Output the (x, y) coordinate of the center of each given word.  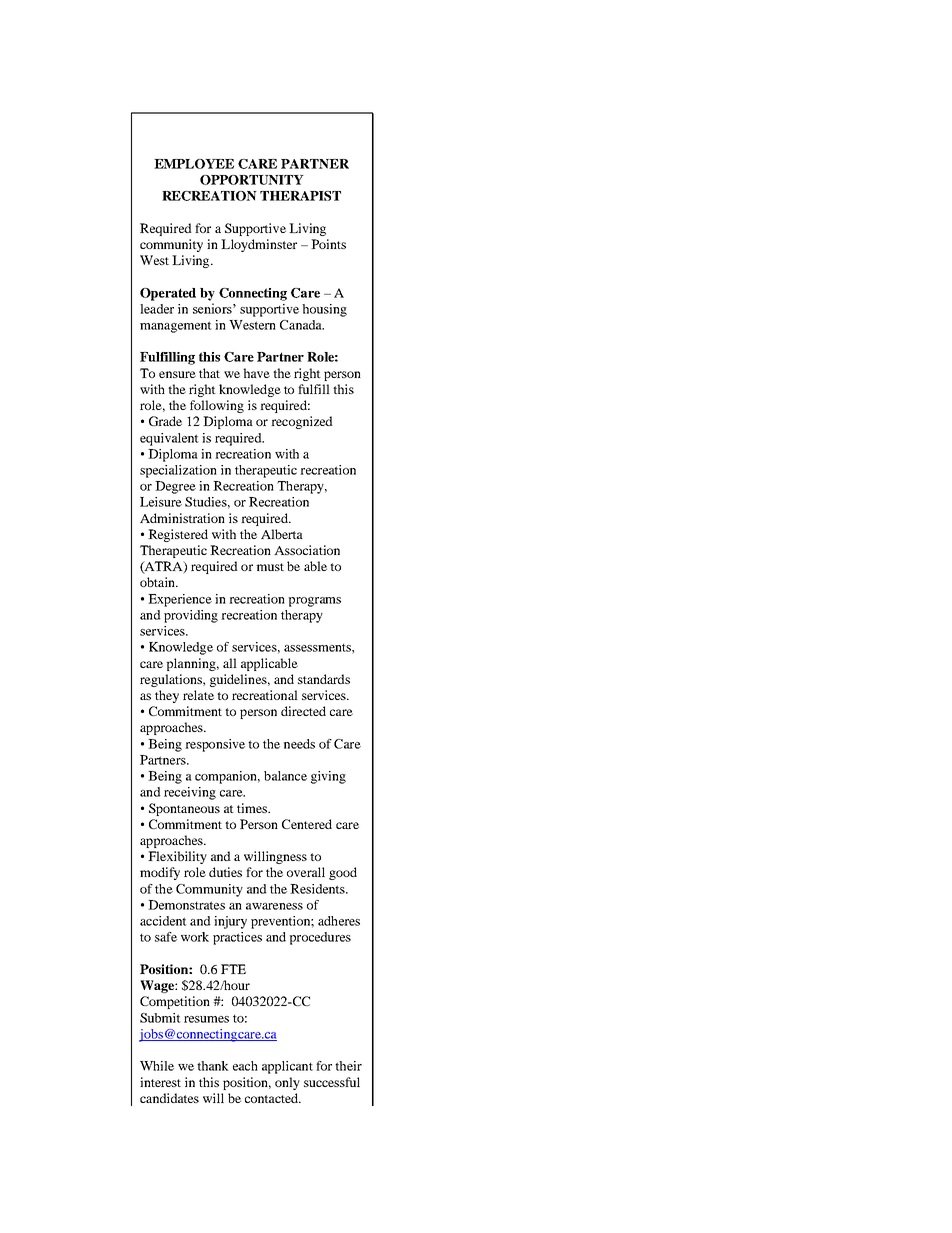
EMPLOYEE (194, 164)
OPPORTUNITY (252, 180)
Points (328, 244)
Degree (175, 487)
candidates (169, 1098)
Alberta (282, 534)
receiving (190, 793)
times (253, 808)
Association (307, 550)
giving (328, 777)
